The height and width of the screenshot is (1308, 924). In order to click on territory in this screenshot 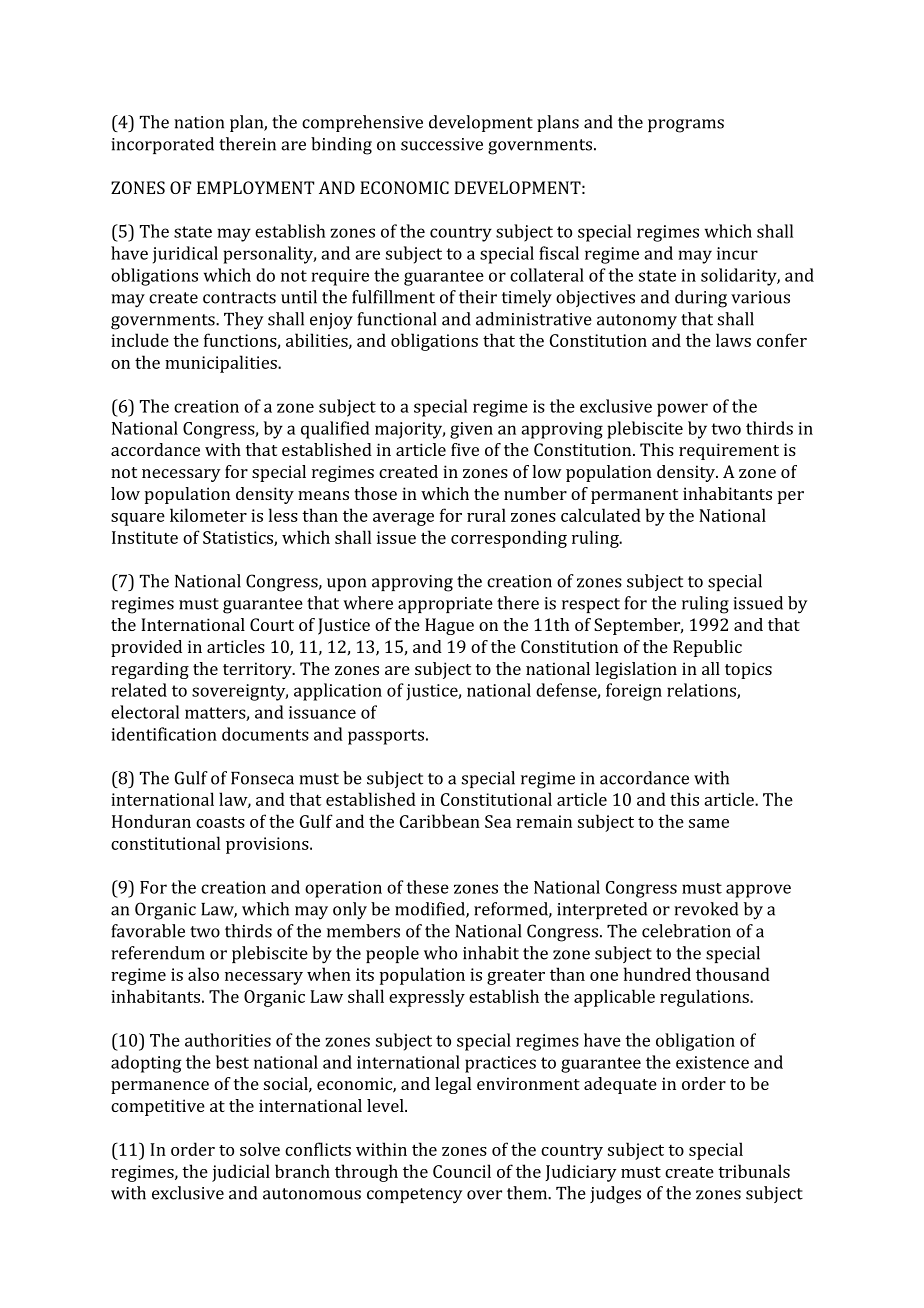, I will do `click(258, 670)`.
